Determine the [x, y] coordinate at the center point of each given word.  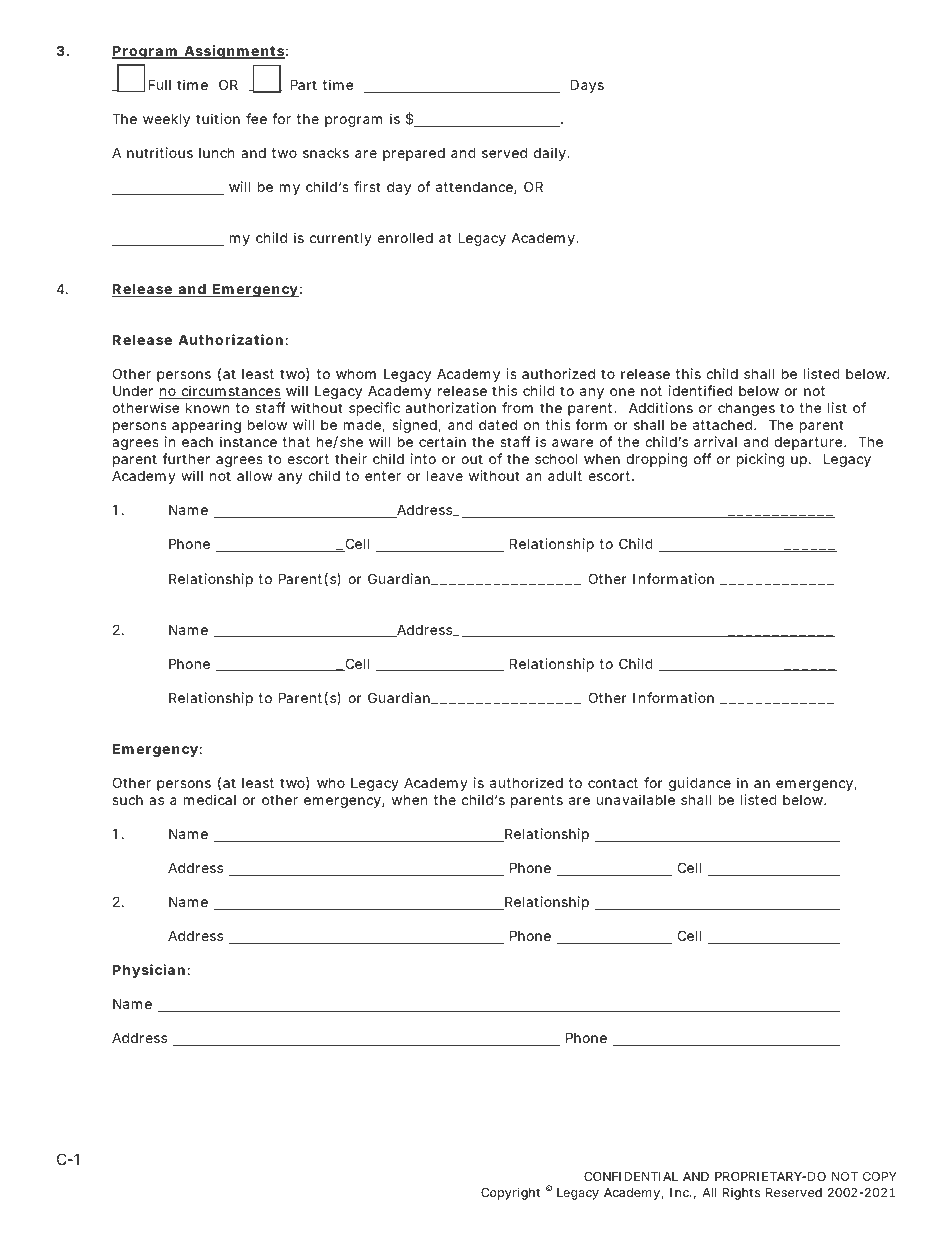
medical [210, 799]
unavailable [636, 799]
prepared [414, 154]
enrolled [405, 237]
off [703, 458]
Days [587, 86]
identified [700, 390]
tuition [218, 118]
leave [445, 476]
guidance [700, 784]
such [127, 800]
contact [613, 783]
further [186, 458]
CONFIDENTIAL [631, 1176]
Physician [149, 971]
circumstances [230, 392]
